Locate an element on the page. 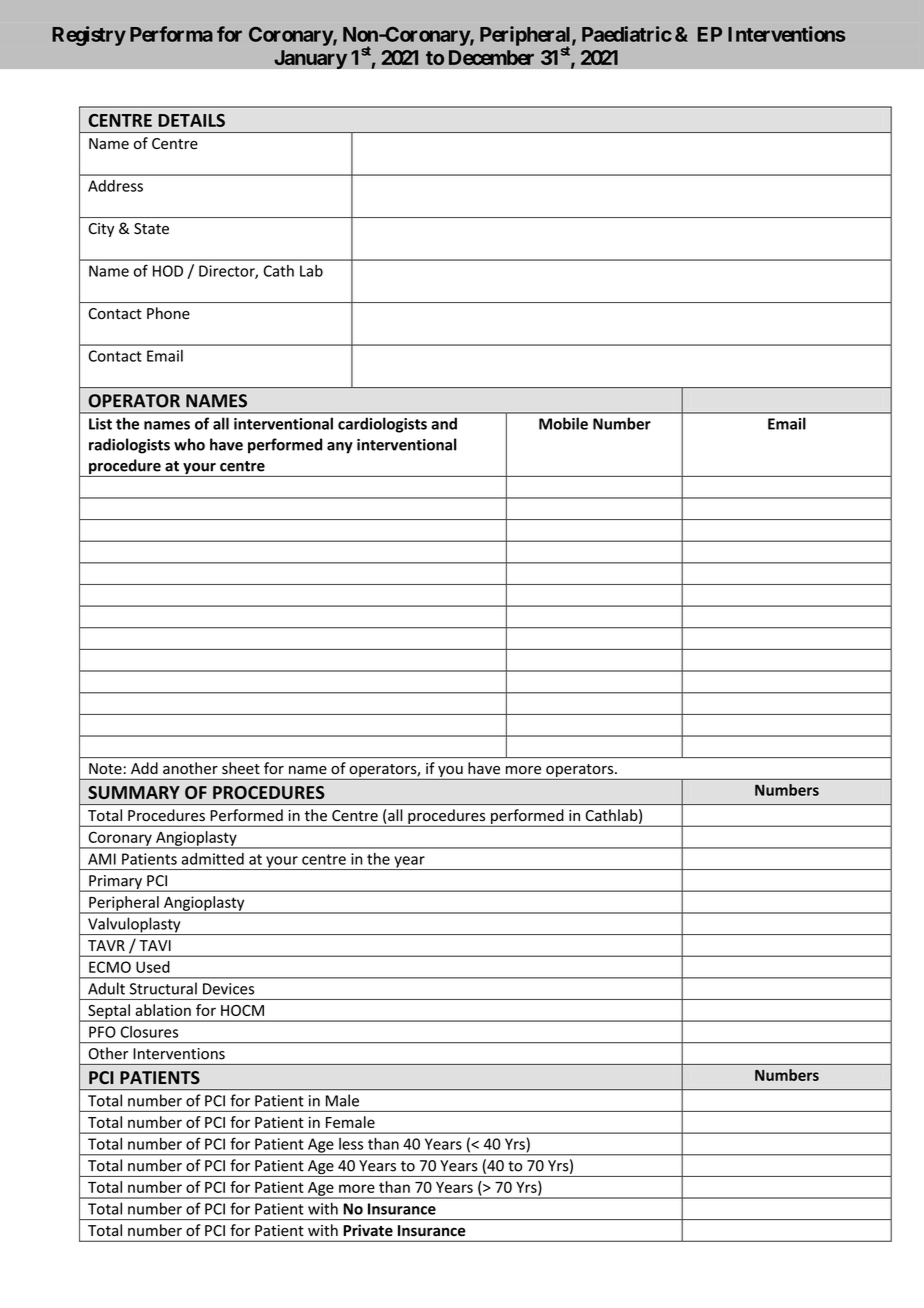 This document has height=1308, width=924. SUMMARY is located at coordinates (134, 792).
